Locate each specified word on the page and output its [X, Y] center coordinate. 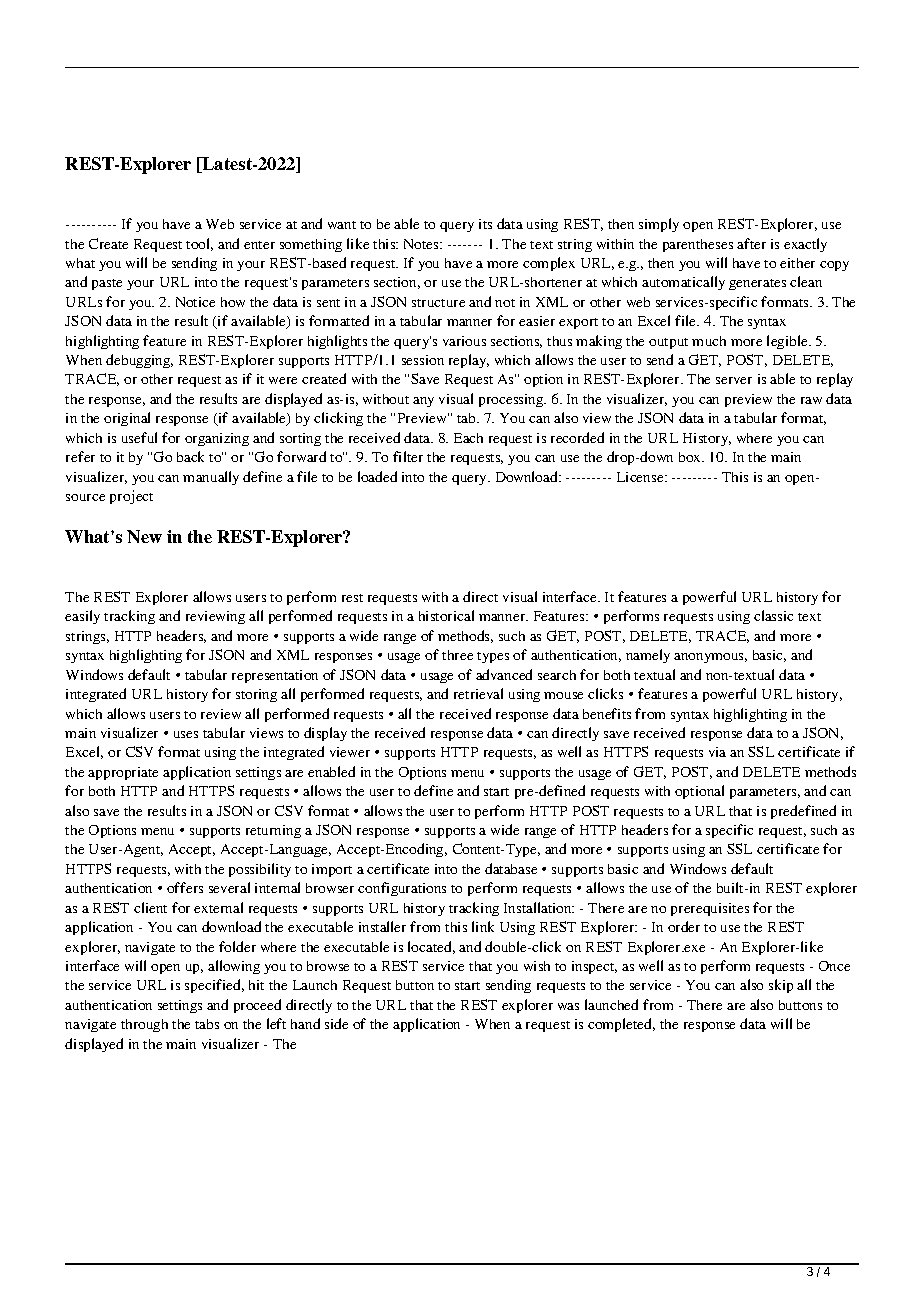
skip [781, 986]
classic [773, 615]
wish [537, 966]
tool [199, 244]
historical [446, 615]
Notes [422, 244]
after [751, 243]
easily [82, 617]
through [144, 1025]
